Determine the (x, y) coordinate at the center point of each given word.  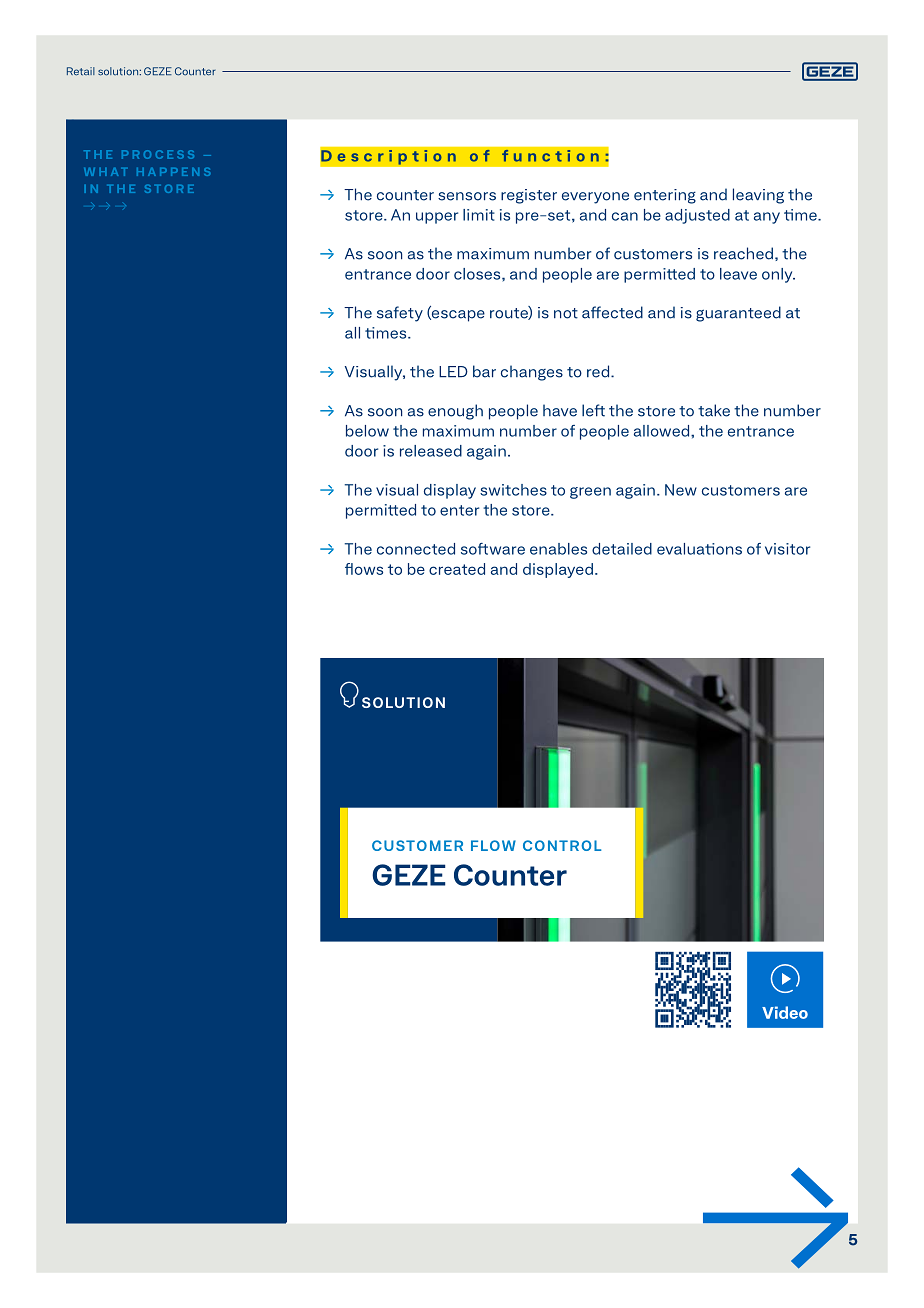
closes (478, 274)
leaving (758, 196)
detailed (622, 549)
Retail (81, 71)
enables (558, 549)
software (493, 549)
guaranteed (738, 314)
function (550, 155)
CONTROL (562, 845)
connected (416, 549)
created (457, 569)
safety (400, 314)
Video (785, 1012)
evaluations (699, 549)
